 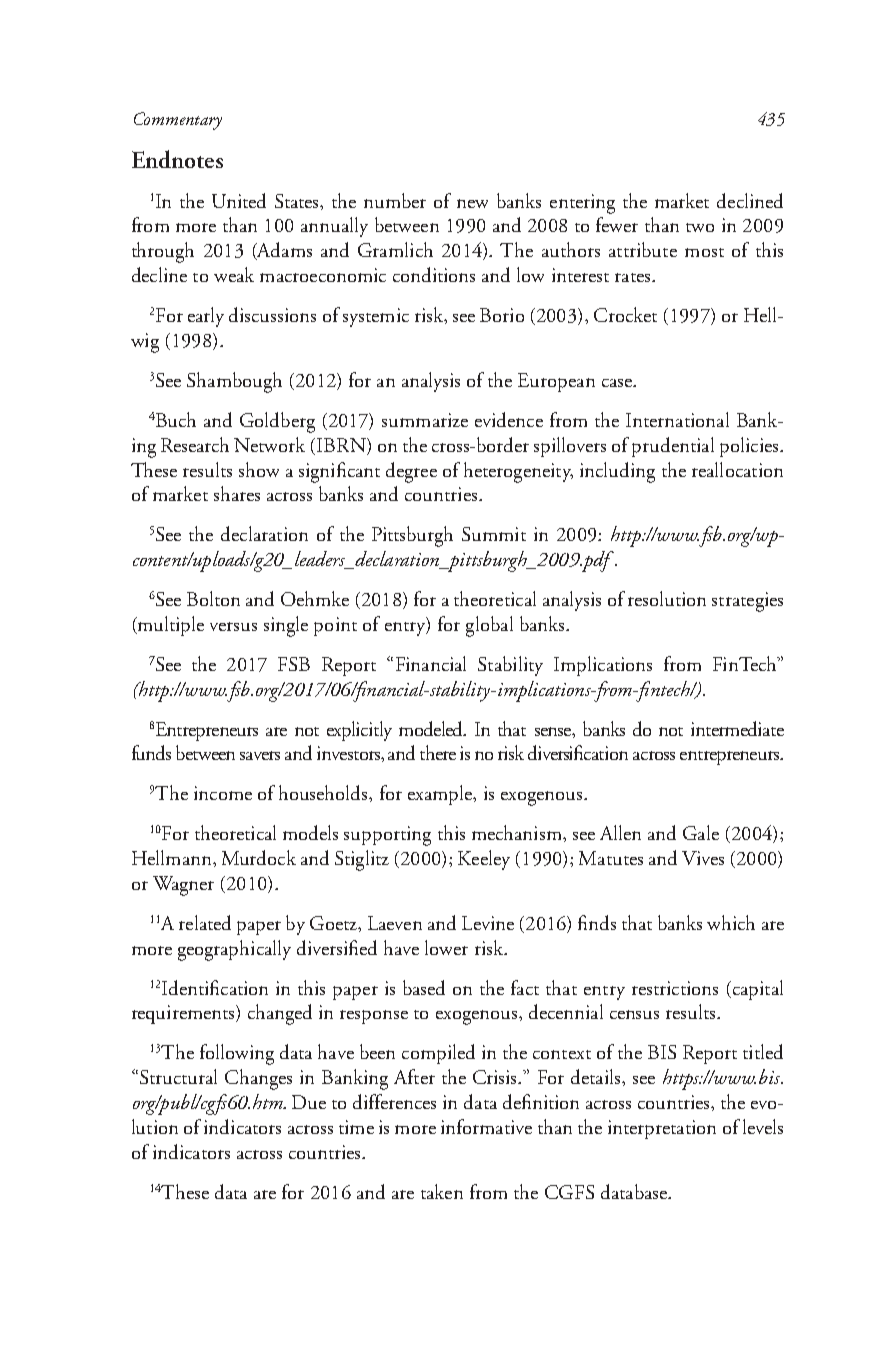 I want to click on income, so click(x=223, y=793).
